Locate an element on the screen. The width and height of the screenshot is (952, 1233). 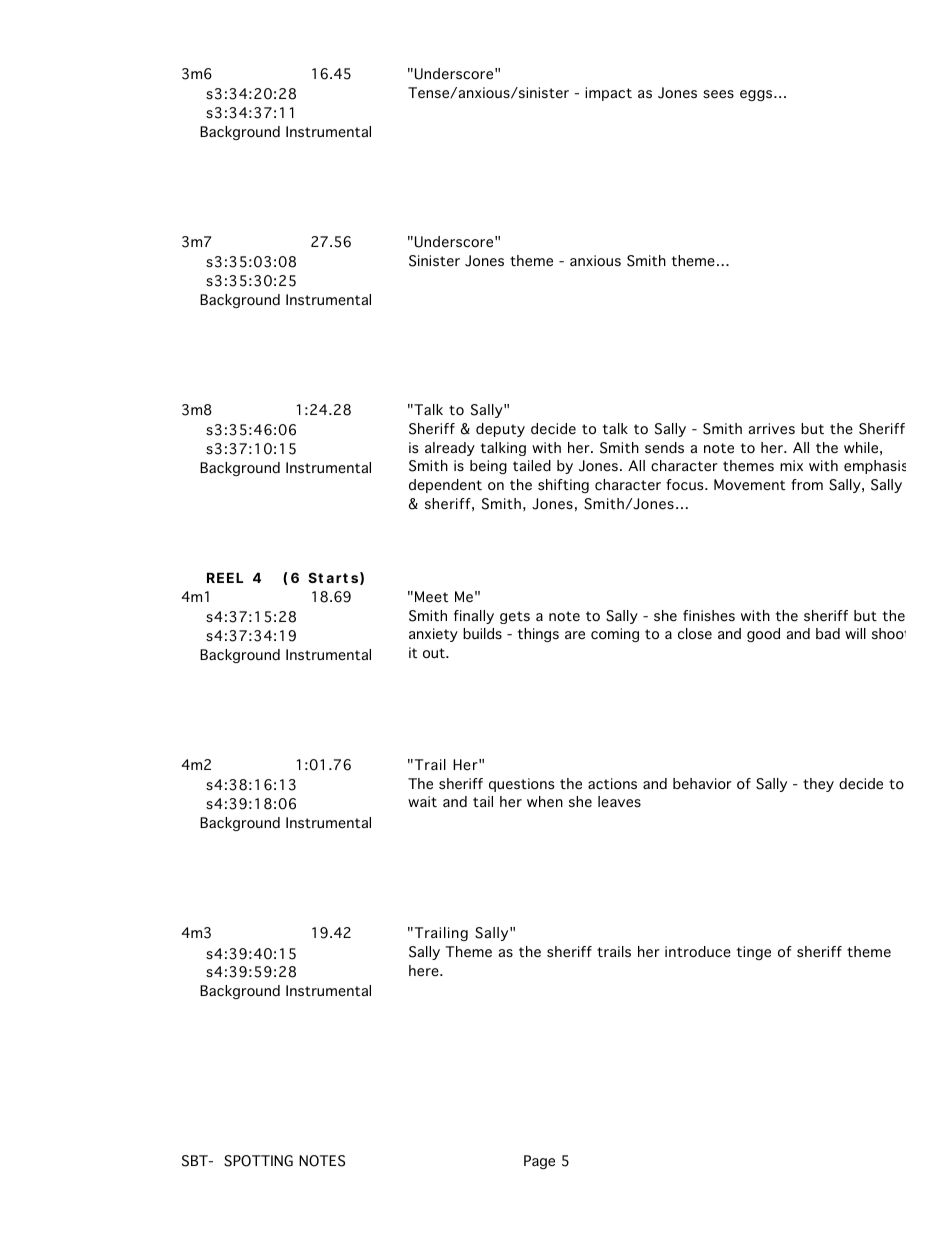
Page is located at coordinates (539, 1162).
